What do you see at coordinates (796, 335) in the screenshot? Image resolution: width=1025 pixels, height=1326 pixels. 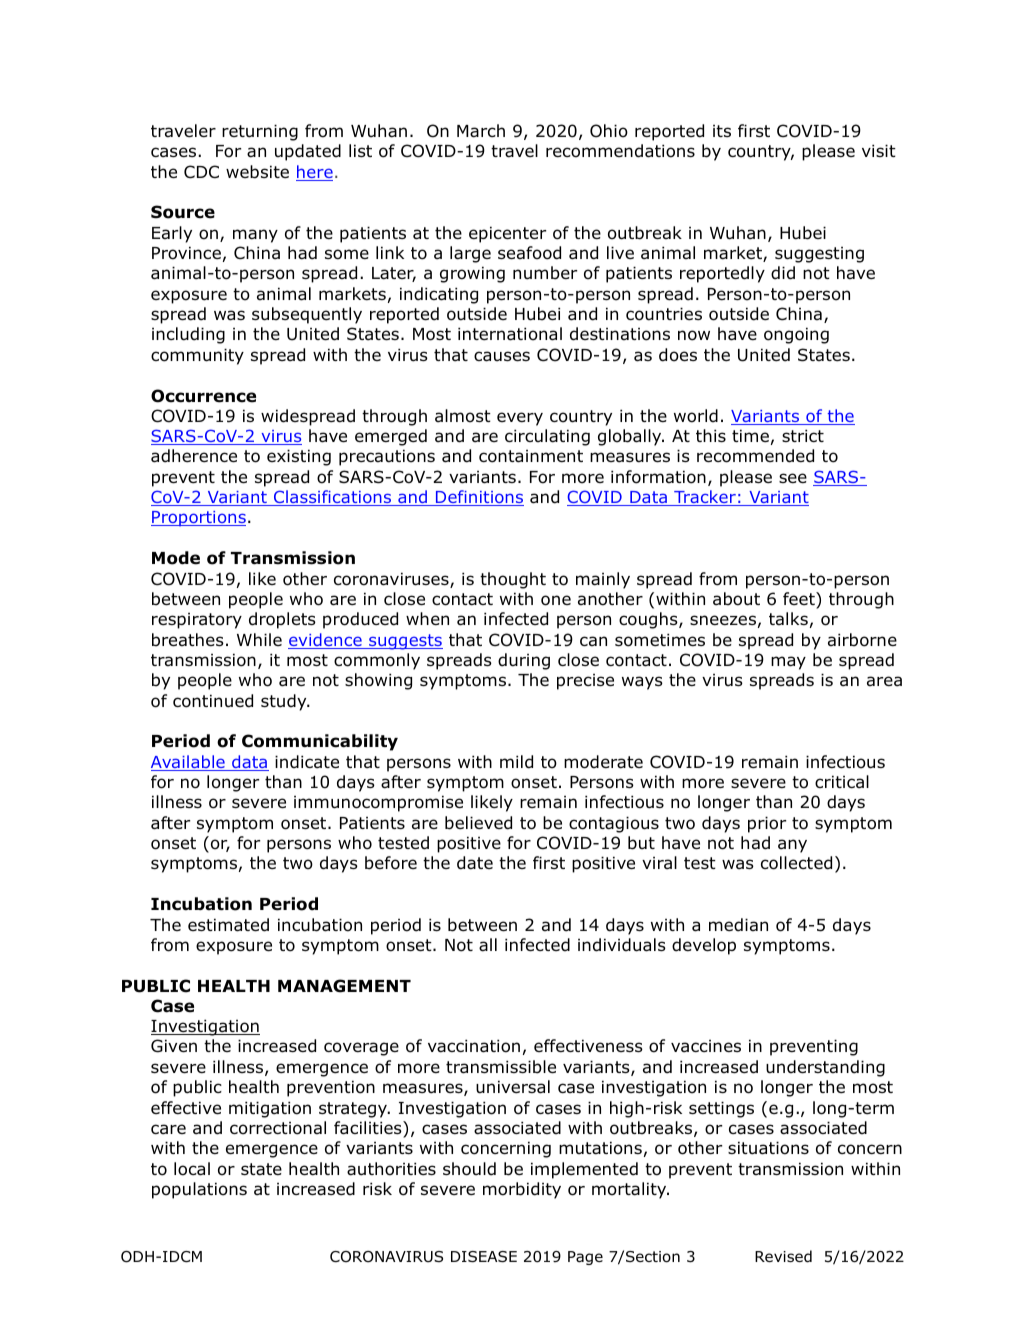 I see `ongoing` at bounding box center [796, 335].
